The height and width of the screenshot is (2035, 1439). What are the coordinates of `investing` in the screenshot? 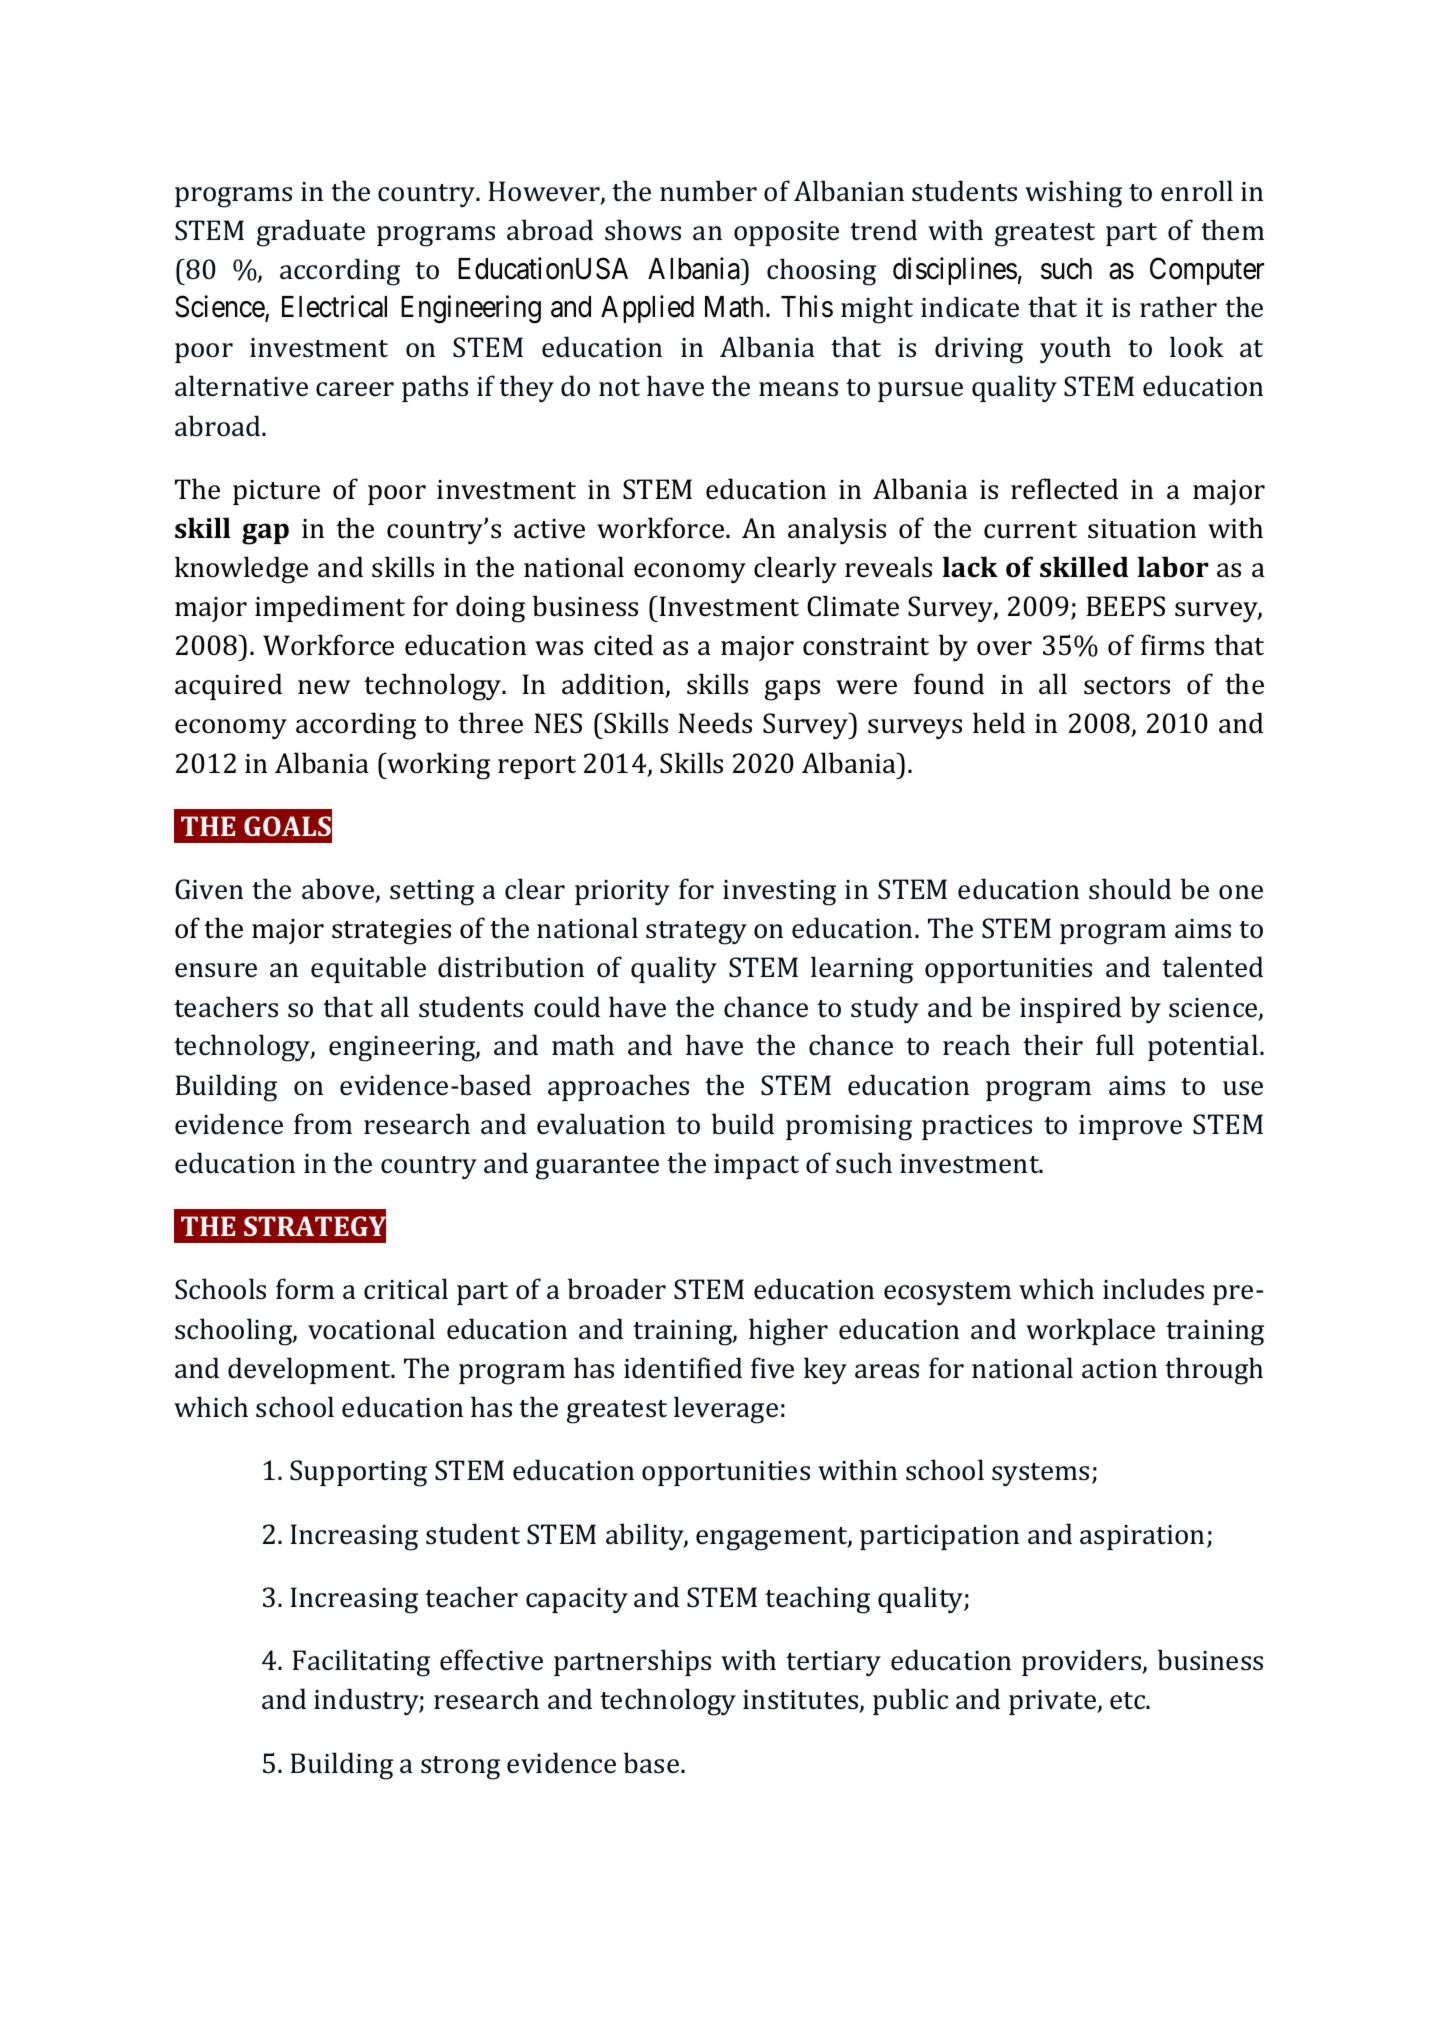 It's located at (779, 893).
